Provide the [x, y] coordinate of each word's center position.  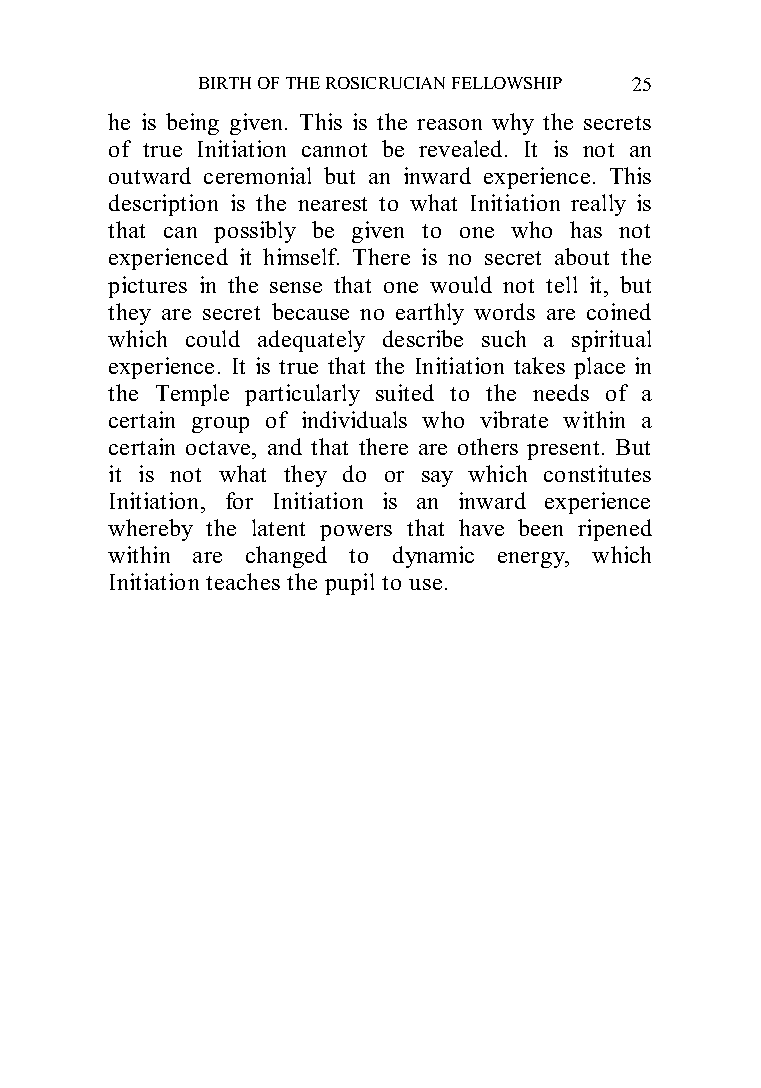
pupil [349, 584]
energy [533, 560]
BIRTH [225, 83]
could [213, 338]
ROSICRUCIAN [385, 83]
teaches [243, 581]
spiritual [611, 341]
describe [423, 338]
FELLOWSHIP [507, 83]
